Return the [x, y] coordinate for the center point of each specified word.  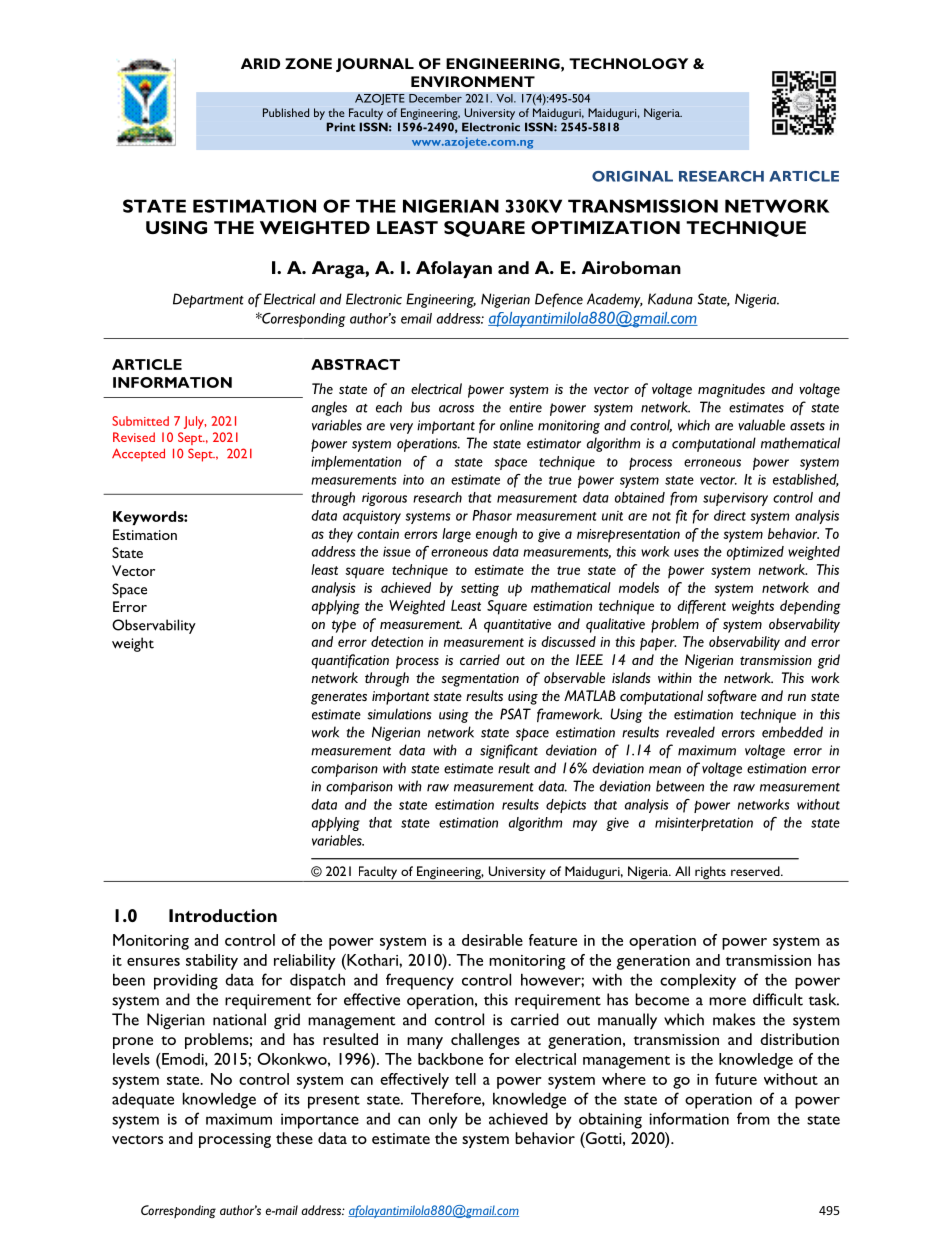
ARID [260, 63]
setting [480, 590]
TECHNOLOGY [628, 63]
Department [208, 300]
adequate [143, 1100]
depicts [566, 806]
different [701, 607]
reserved [756, 871]
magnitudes [731, 390]
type [344, 626]
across [456, 409]
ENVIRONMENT [473, 81]
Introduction [223, 915]
